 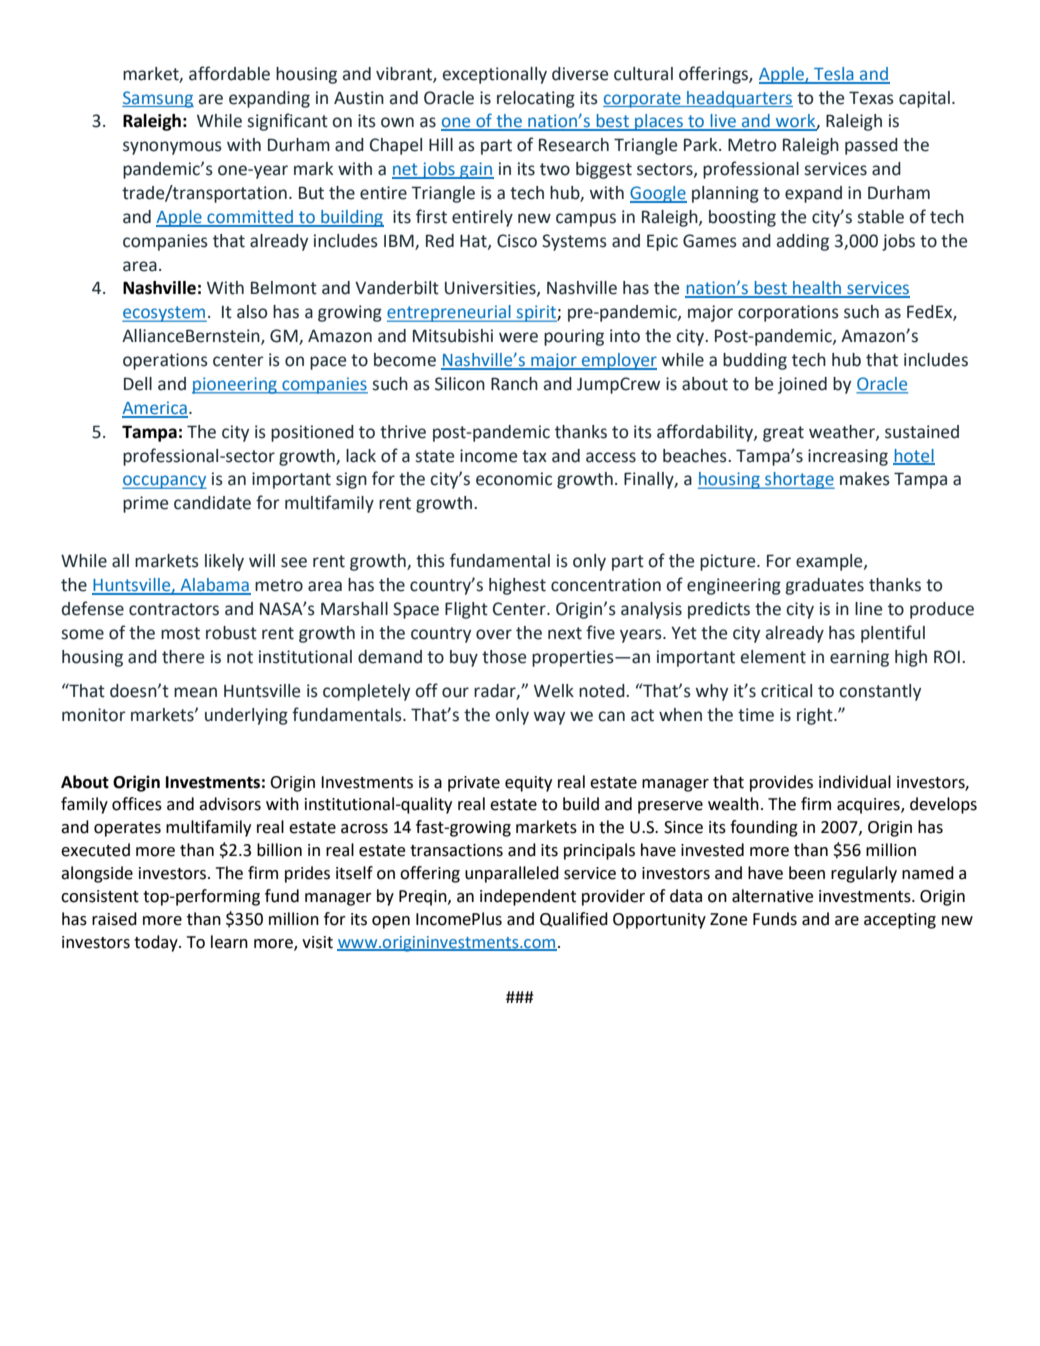 What do you see at coordinates (466, 610) in the screenshot?
I see `Flight` at bounding box center [466, 610].
